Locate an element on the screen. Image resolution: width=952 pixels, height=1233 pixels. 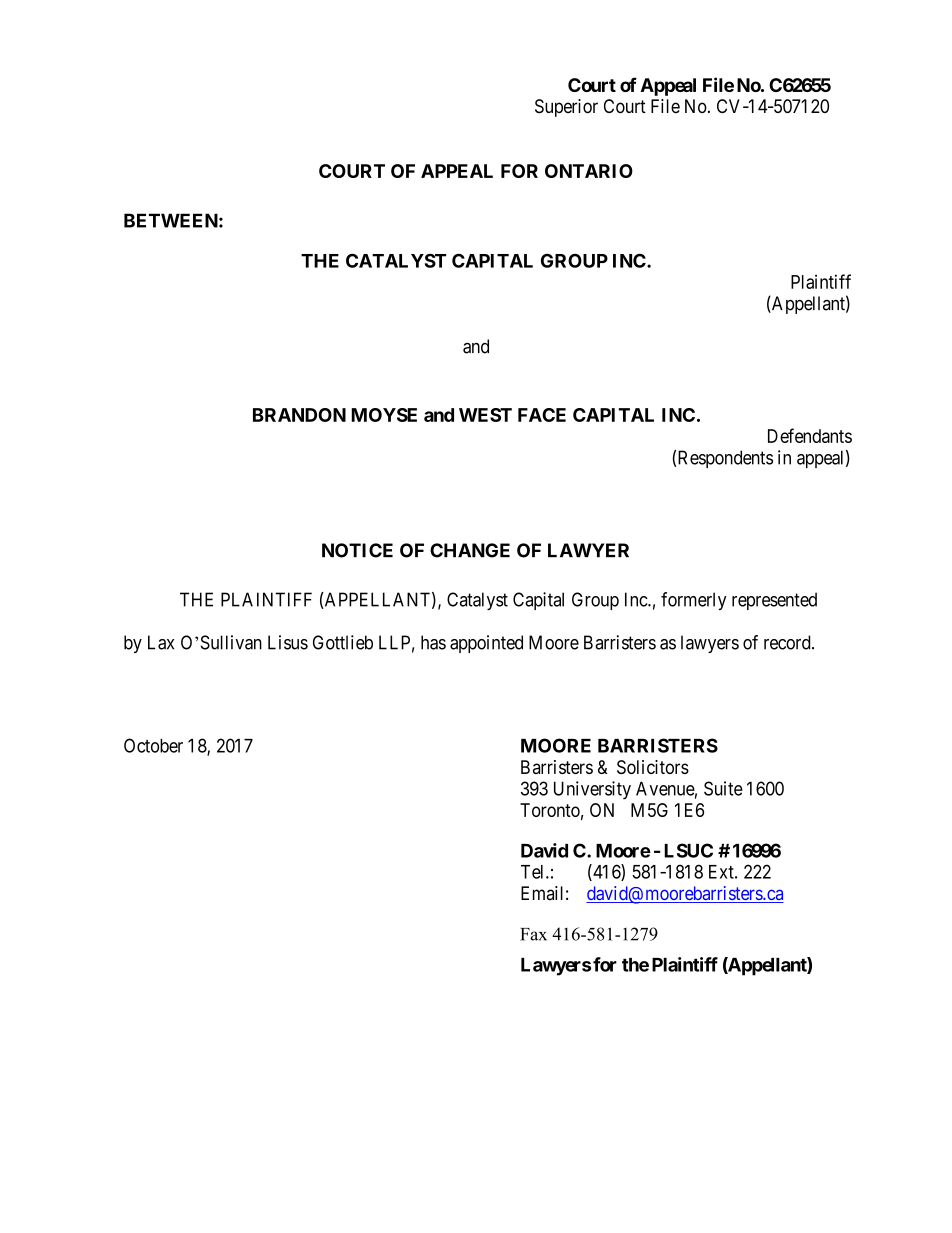
Lax is located at coordinates (161, 642).
